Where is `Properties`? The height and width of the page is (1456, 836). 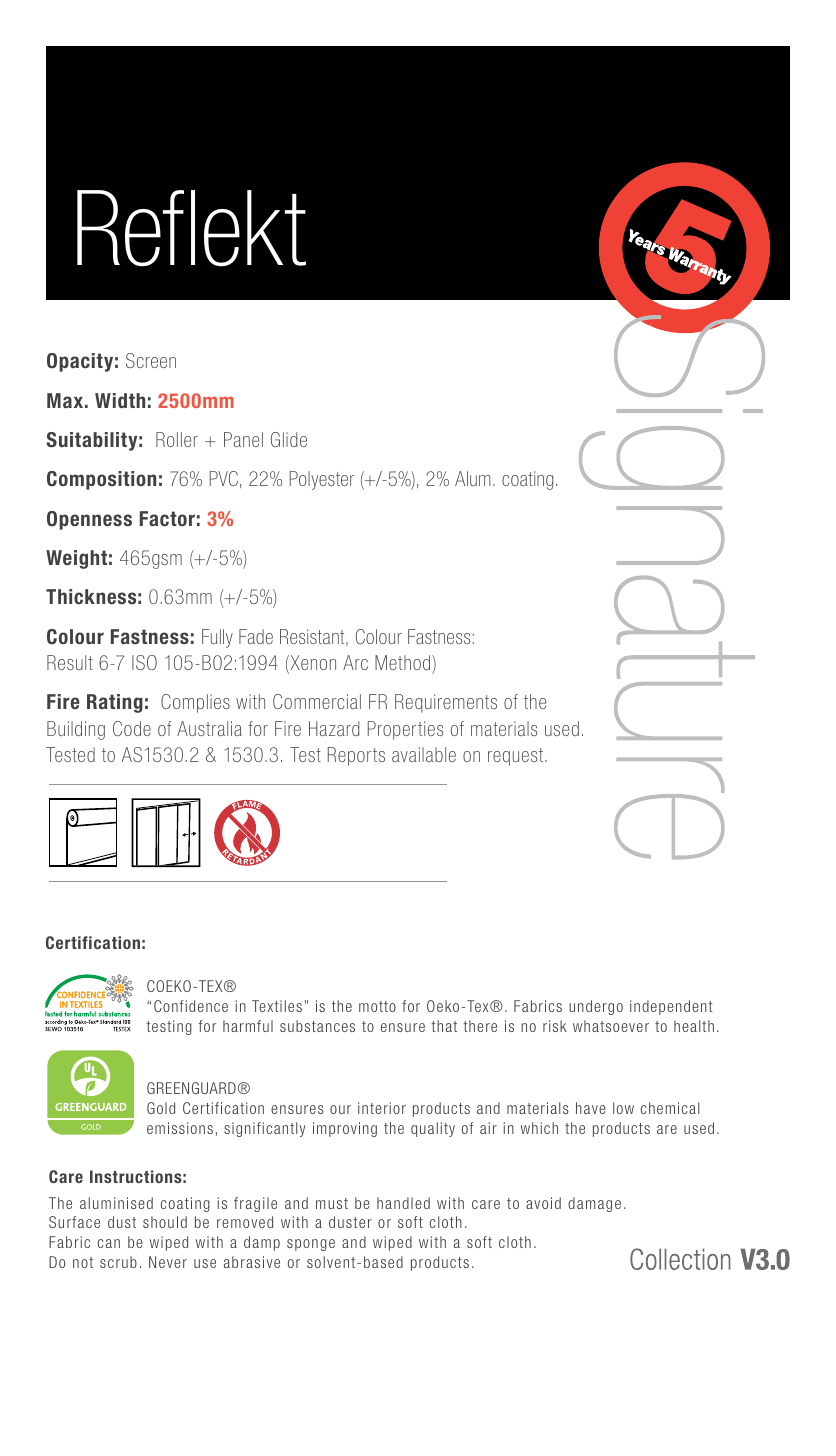 Properties is located at coordinates (406, 730).
